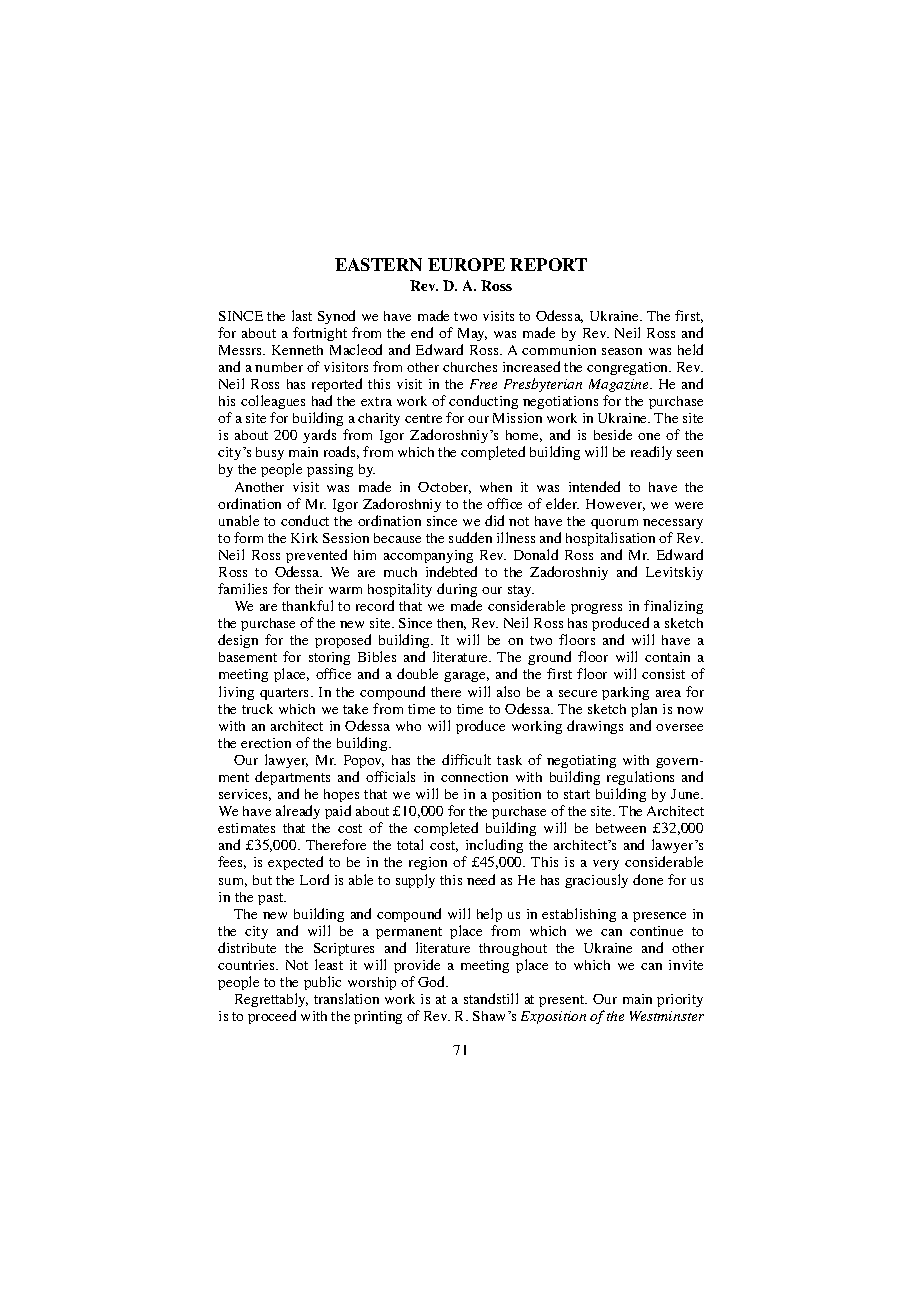 The image size is (924, 1308). I want to click on busy, so click(270, 453).
